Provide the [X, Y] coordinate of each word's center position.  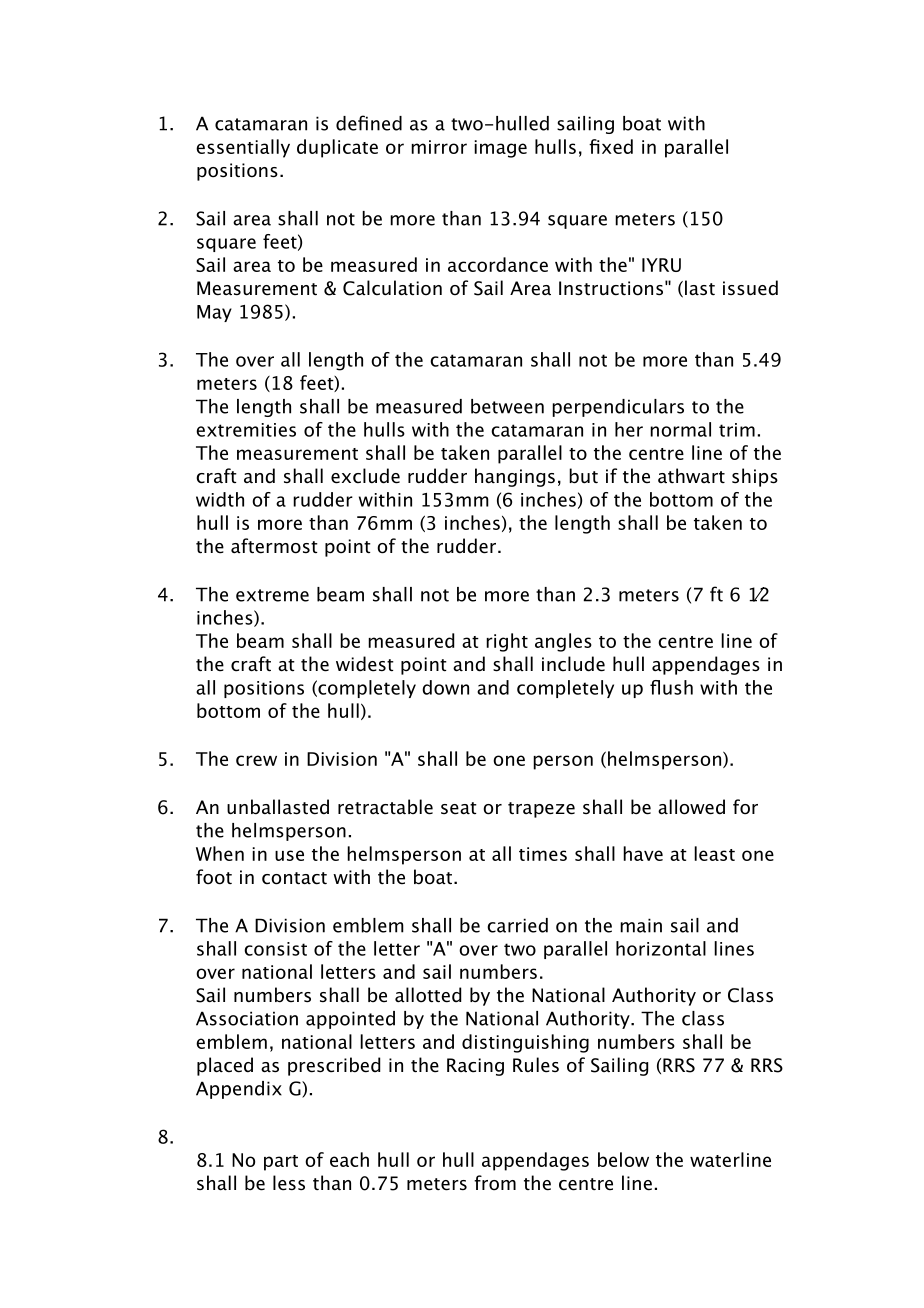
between [507, 406]
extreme [272, 595]
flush [671, 687]
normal [680, 429]
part [281, 1163]
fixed [611, 146]
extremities [246, 430]
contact [294, 878]
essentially [243, 148]
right [507, 642]
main [641, 925]
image [500, 149]
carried [517, 925]
